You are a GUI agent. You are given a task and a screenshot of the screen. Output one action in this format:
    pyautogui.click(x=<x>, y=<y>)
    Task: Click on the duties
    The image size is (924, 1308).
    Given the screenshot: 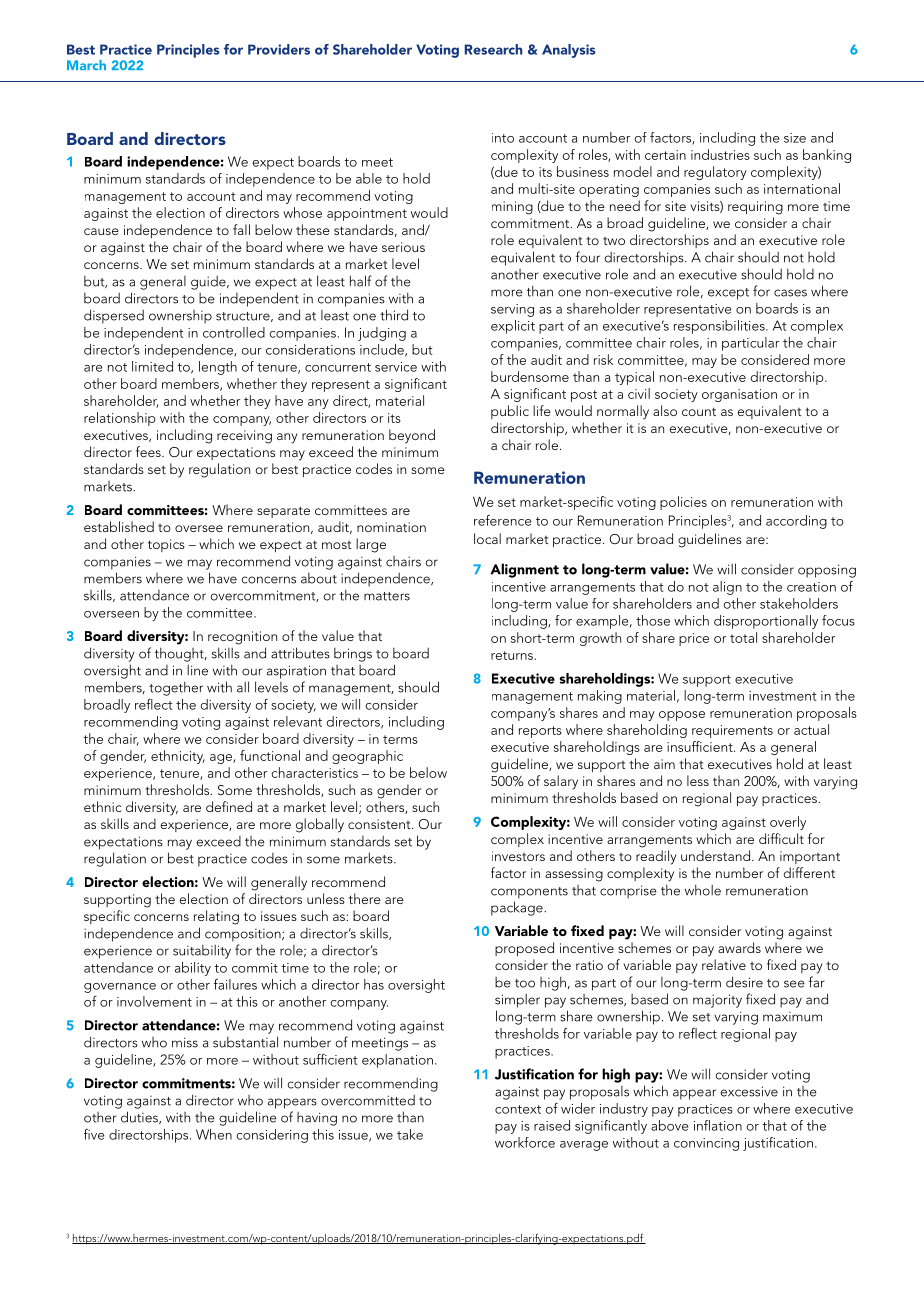 What is the action you would take?
    pyautogui.click(x=140, y=1117)
